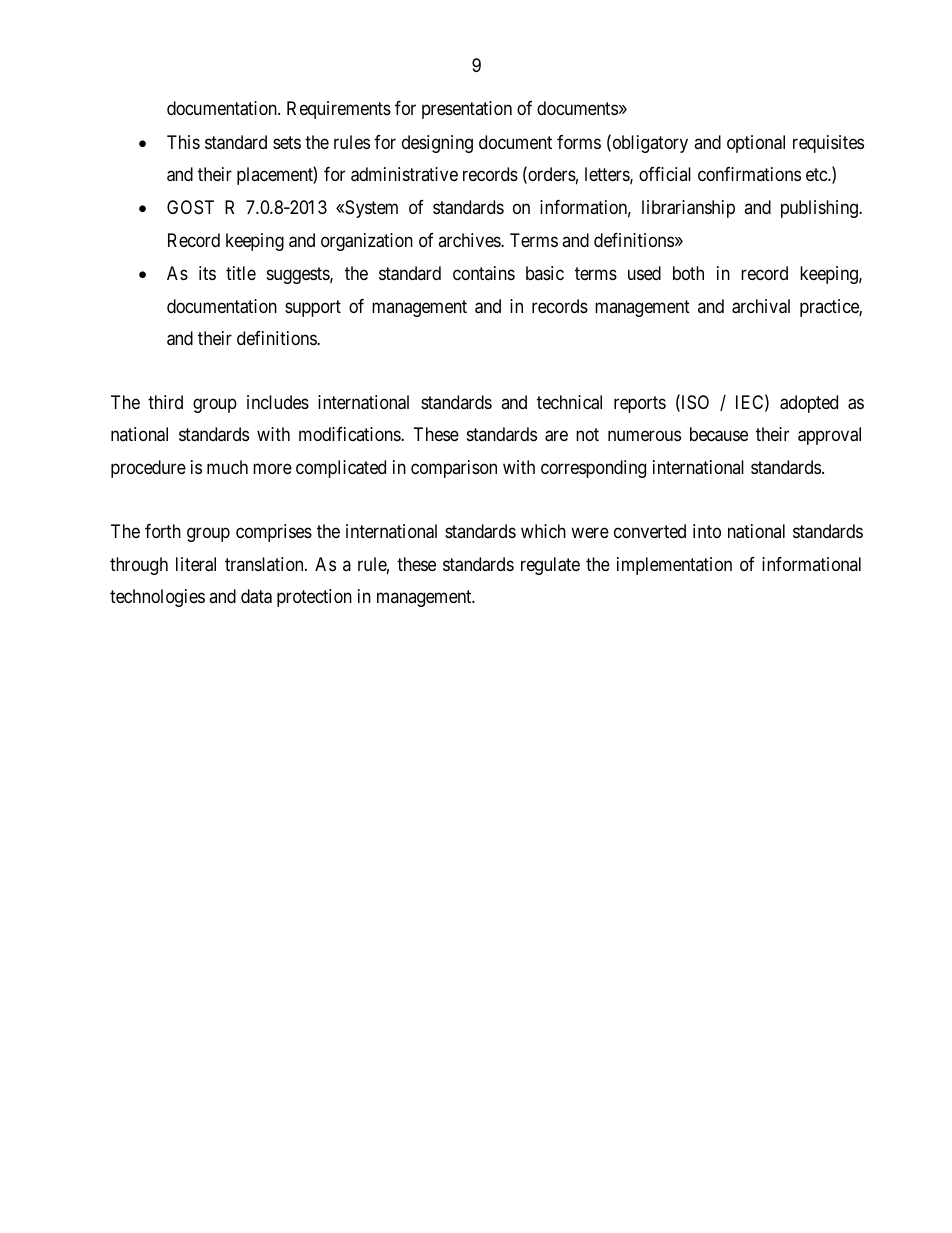 The image size is (952, 1233). What do you see at coordinates (569, 402) in the screenshot?
I see `technical` at bounding box center [569, 402].
